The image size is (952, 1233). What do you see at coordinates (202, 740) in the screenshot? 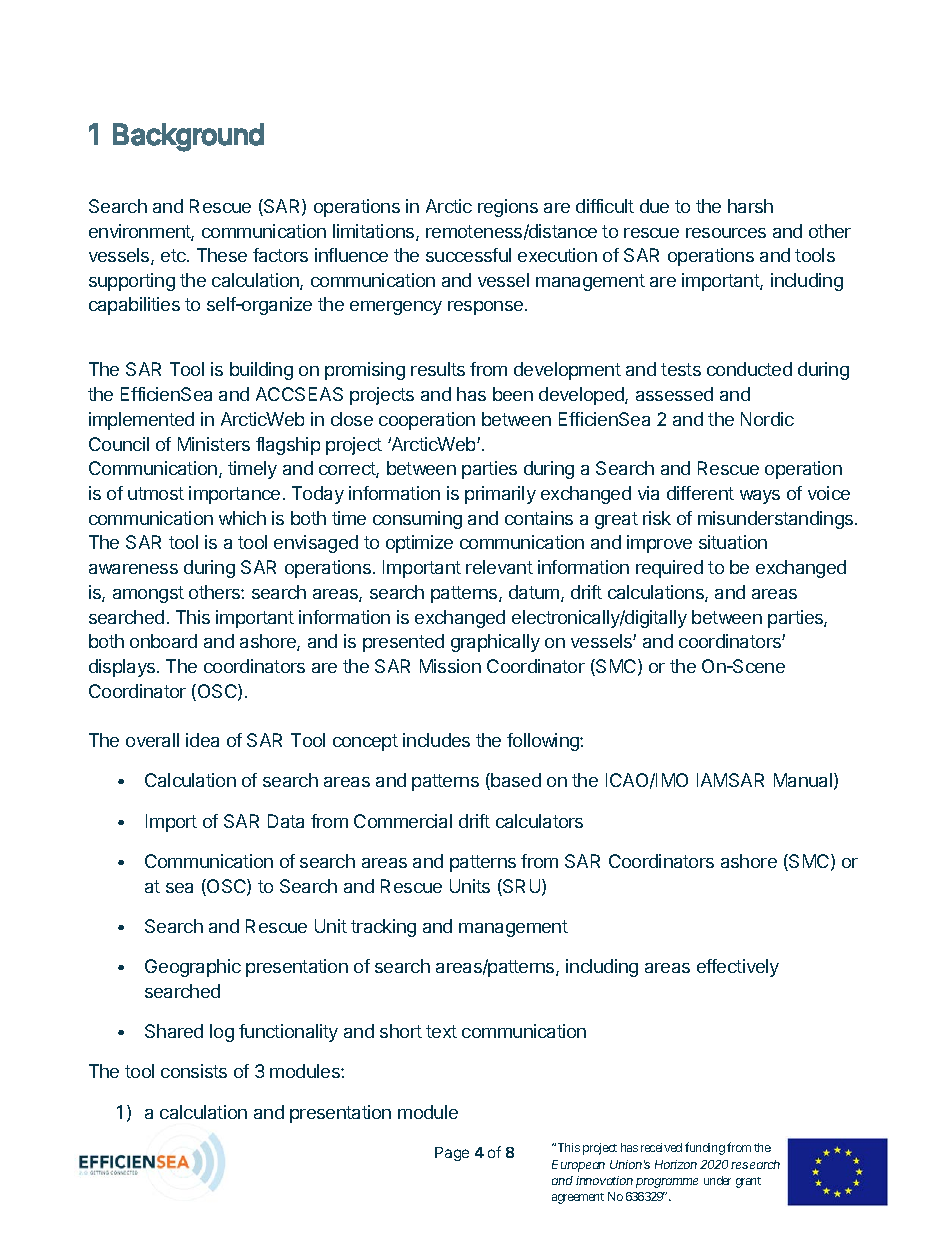
I see `idea` at bounding box center [202, 740].
